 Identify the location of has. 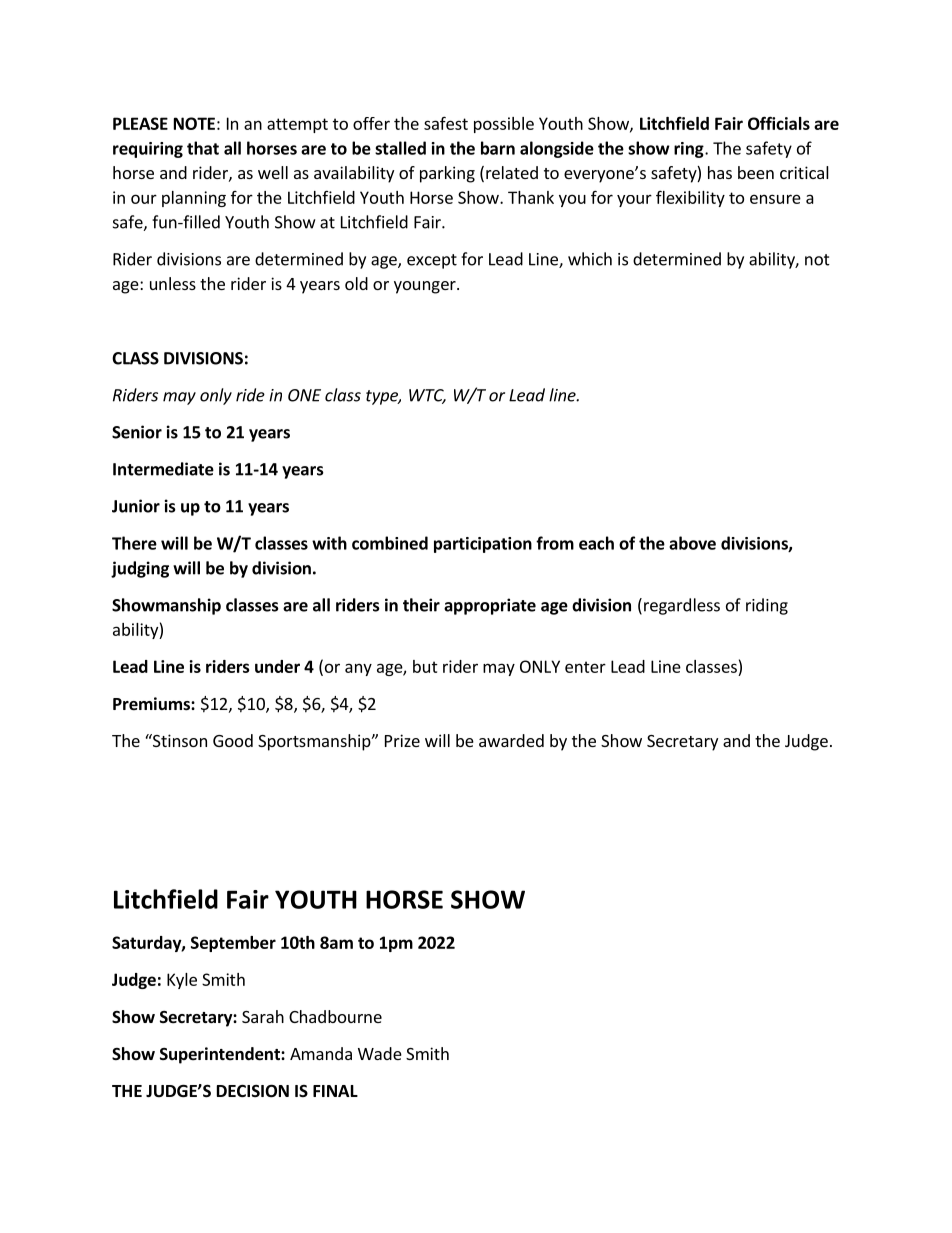
(720, 172).
